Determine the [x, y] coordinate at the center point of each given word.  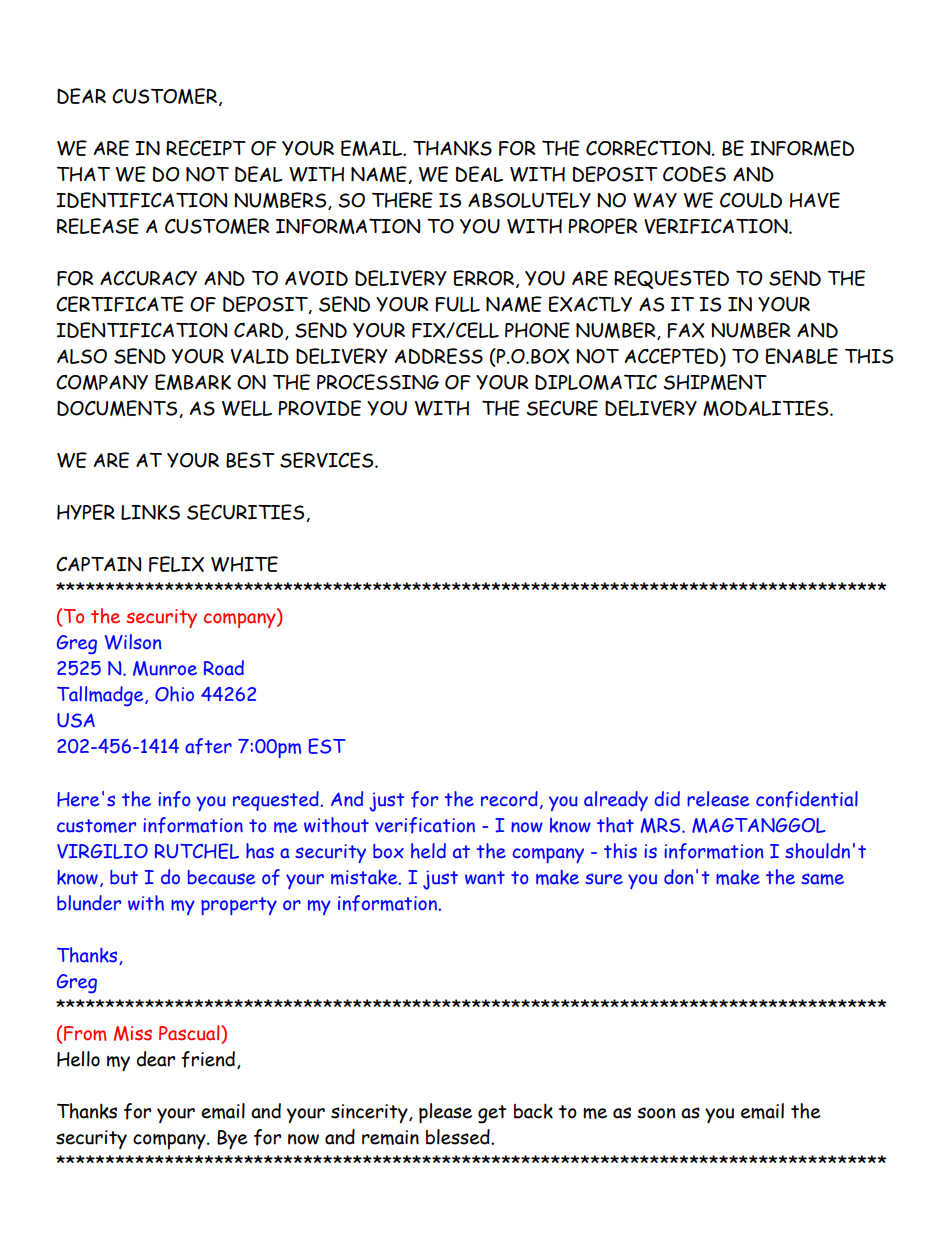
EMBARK [193, 382]
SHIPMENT [715, 382]
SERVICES [328, 460]
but [124, 877]
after [208, 746]
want [485, 878]
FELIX [176, 564]
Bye [232, 1139]
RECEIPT [206, 148]
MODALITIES [767, 408]
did [667, 799]
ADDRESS [439, 356]
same [822, 879]
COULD [751, 200]
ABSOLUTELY [529, 200]
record [509, 799]
